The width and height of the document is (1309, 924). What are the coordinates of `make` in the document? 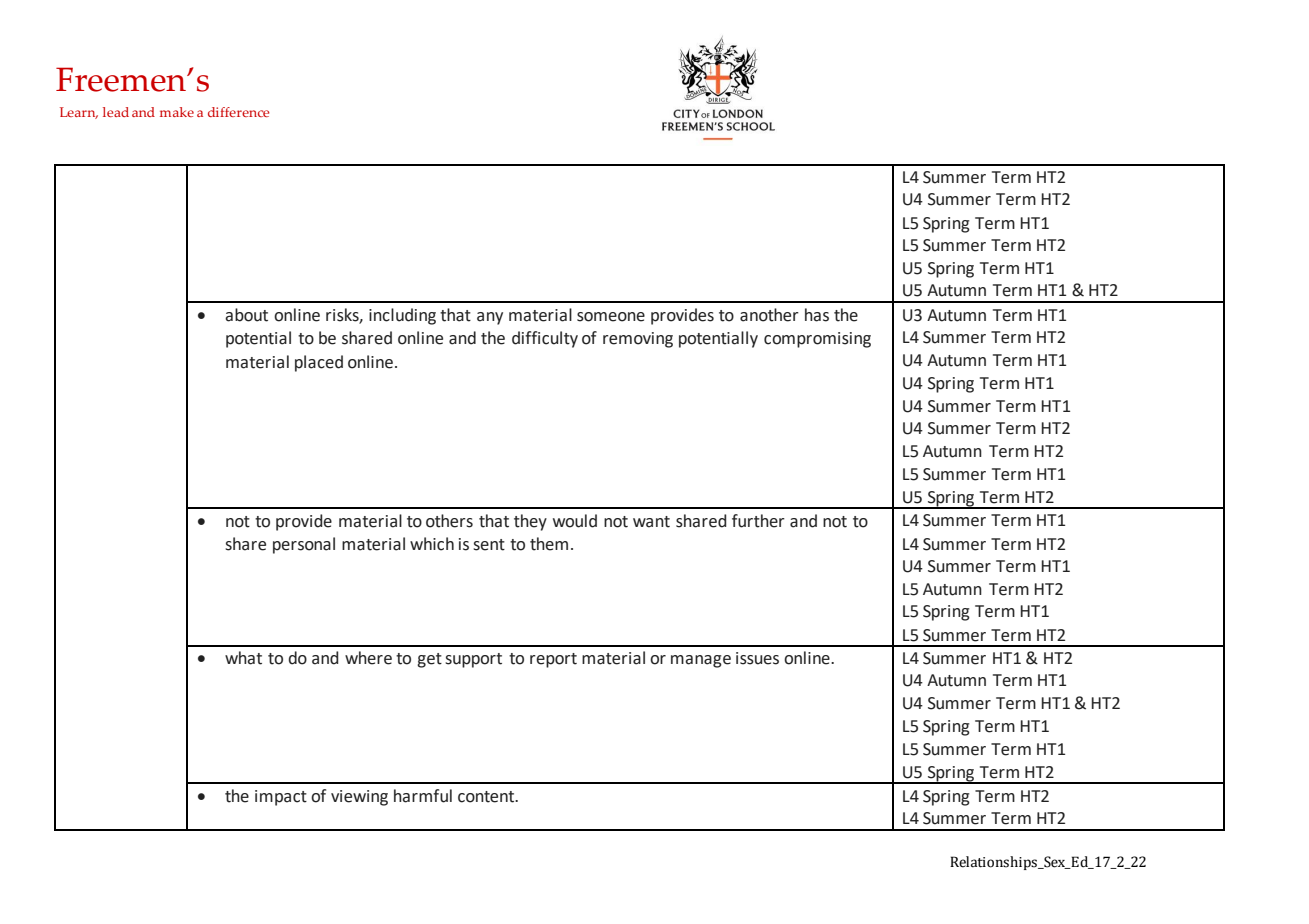 It's located at (177, 112).
